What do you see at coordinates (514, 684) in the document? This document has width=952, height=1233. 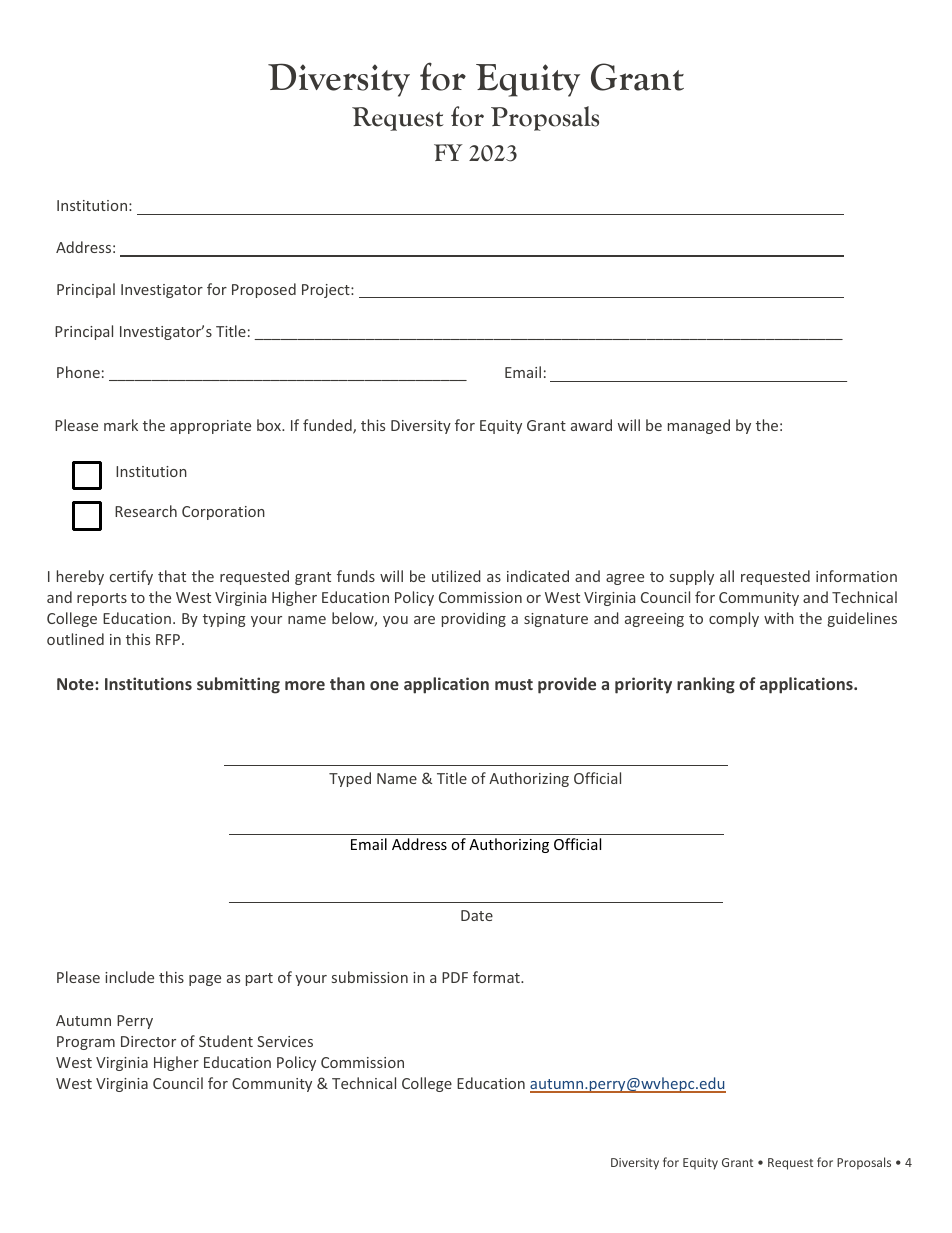 I see `must` at bounding box center [514, 684].
